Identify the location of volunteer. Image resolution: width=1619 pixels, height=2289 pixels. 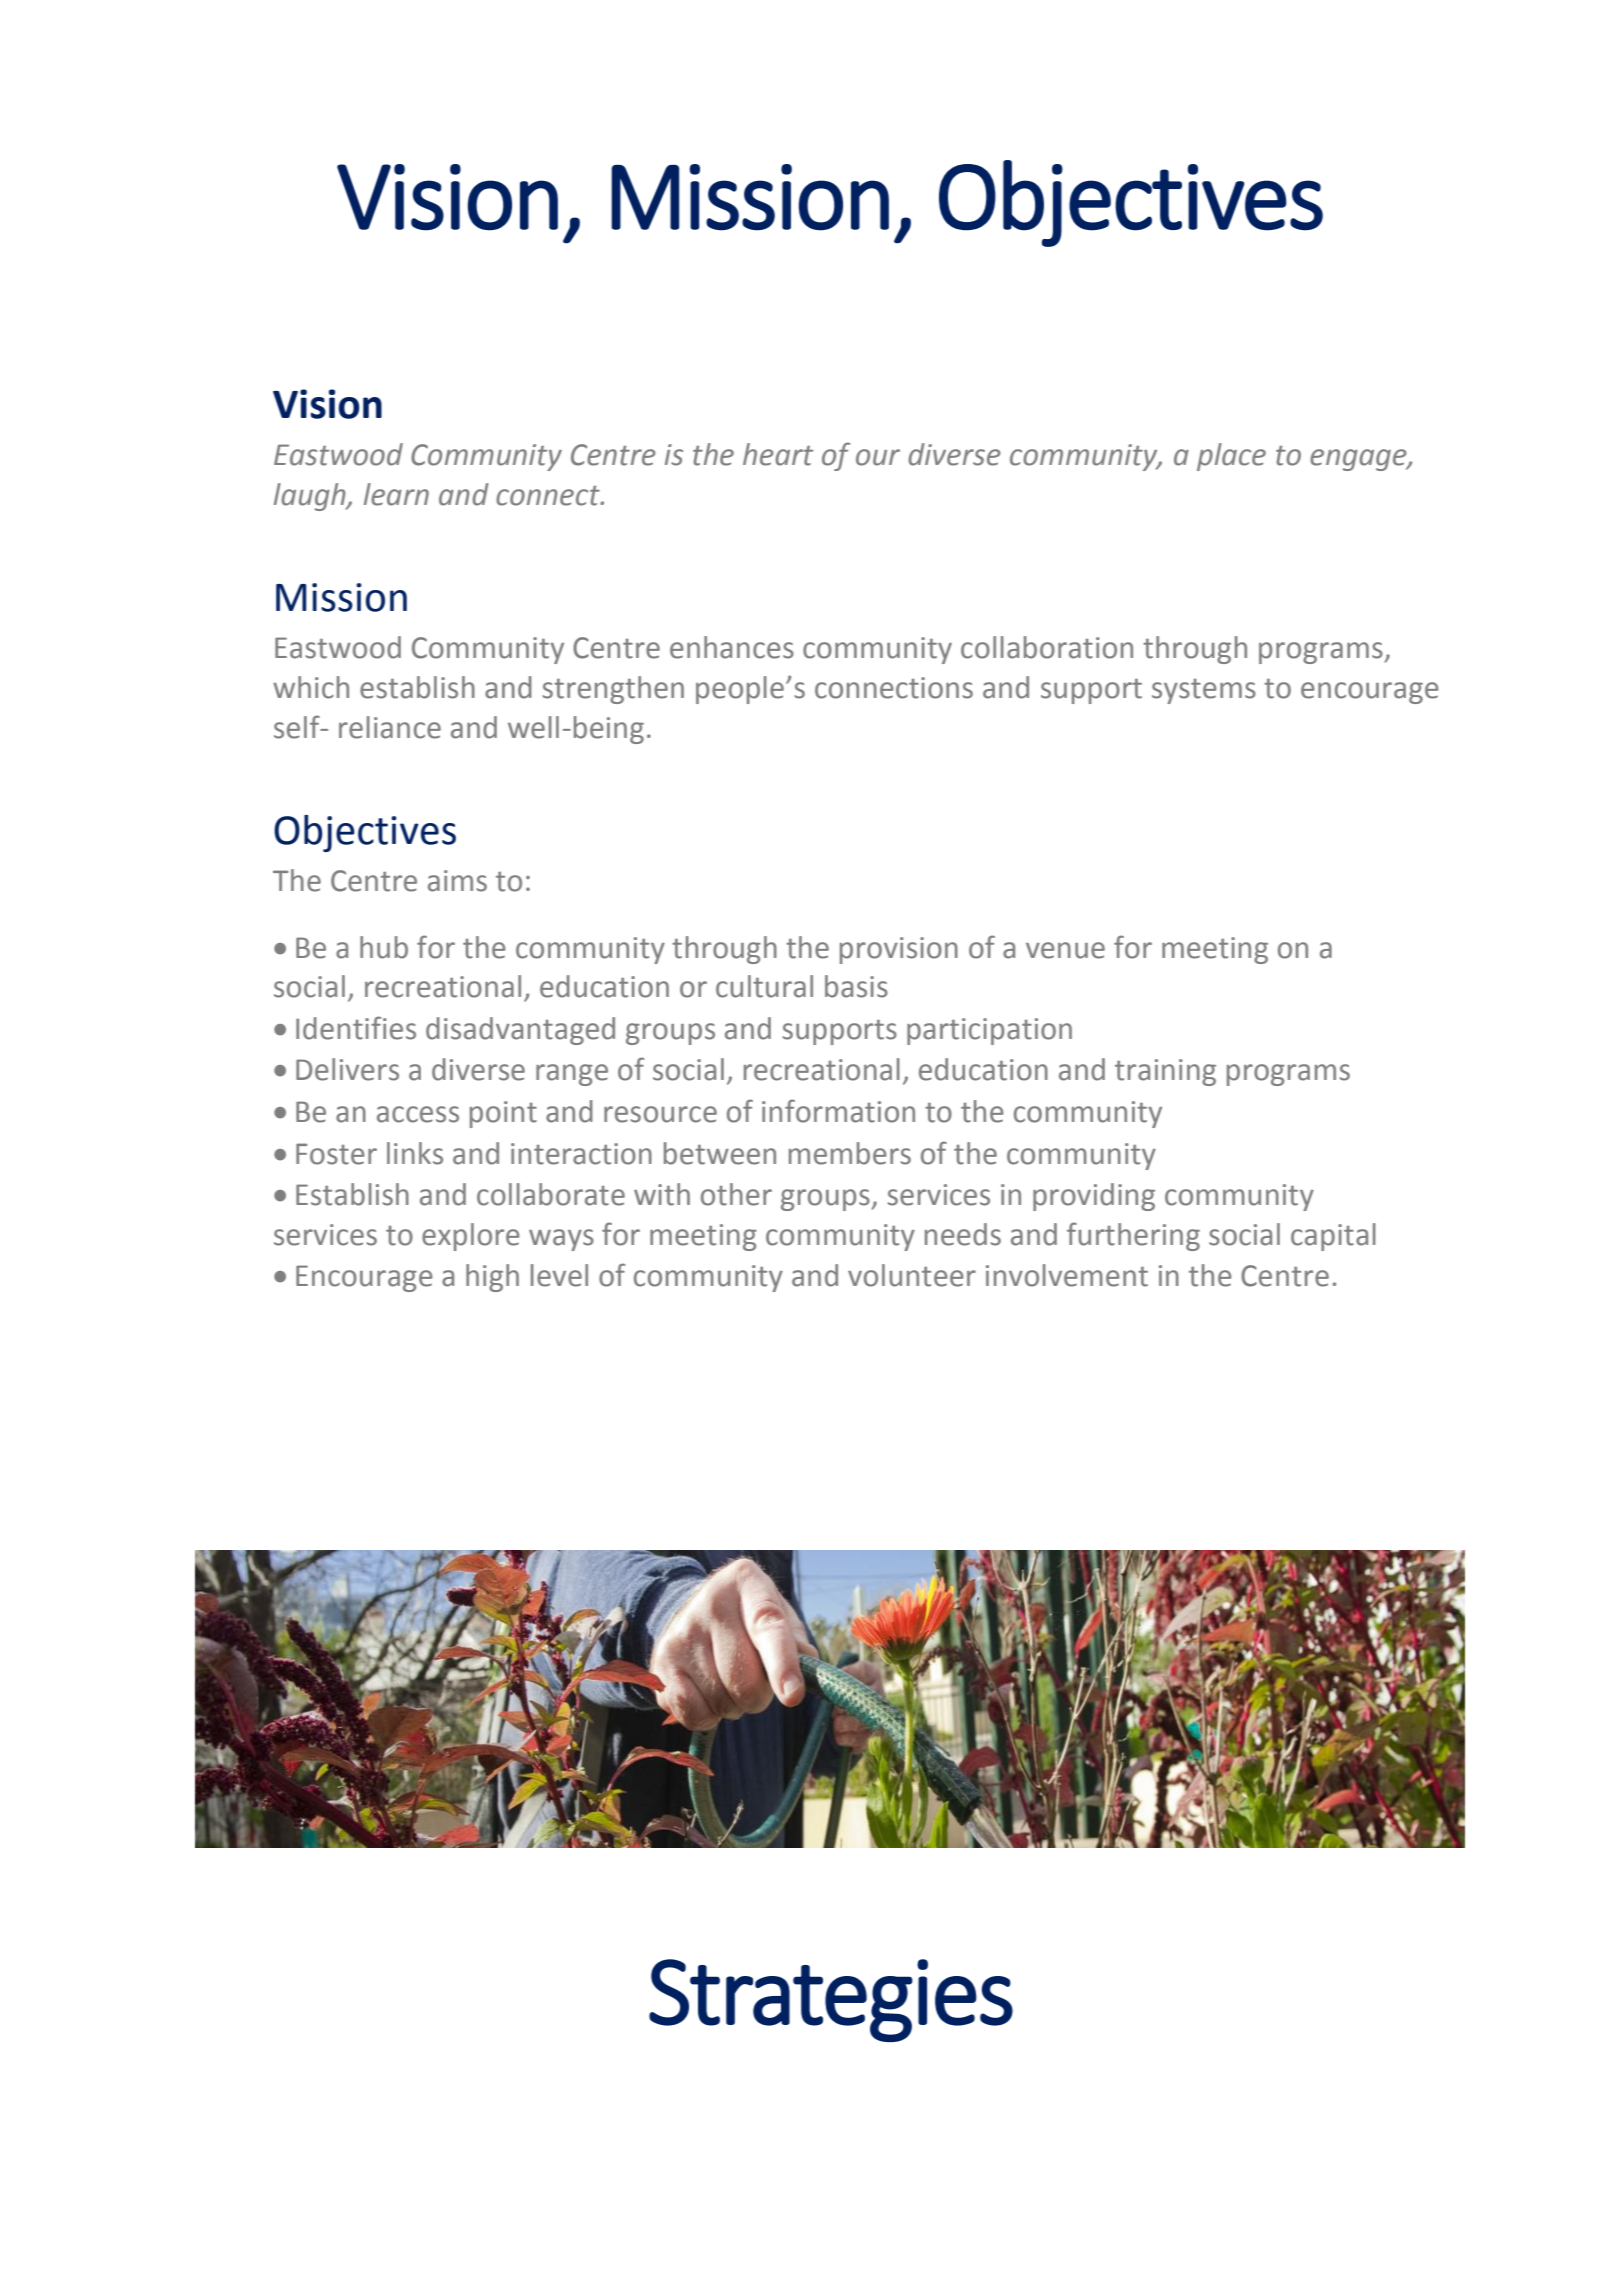
(912, 1275).
